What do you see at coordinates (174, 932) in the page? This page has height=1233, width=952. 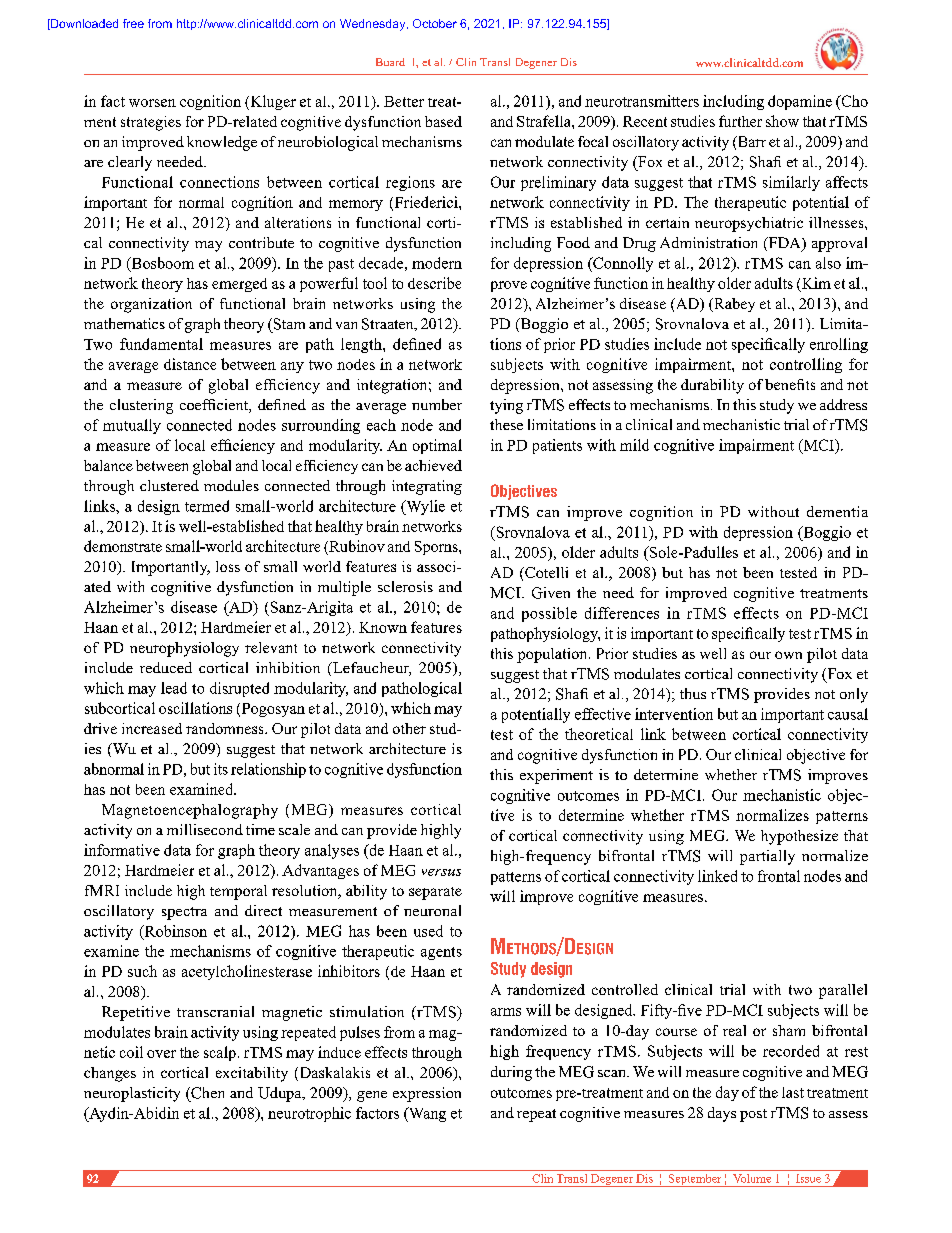 I see `Robinson` at bounding box center [174, 932].
